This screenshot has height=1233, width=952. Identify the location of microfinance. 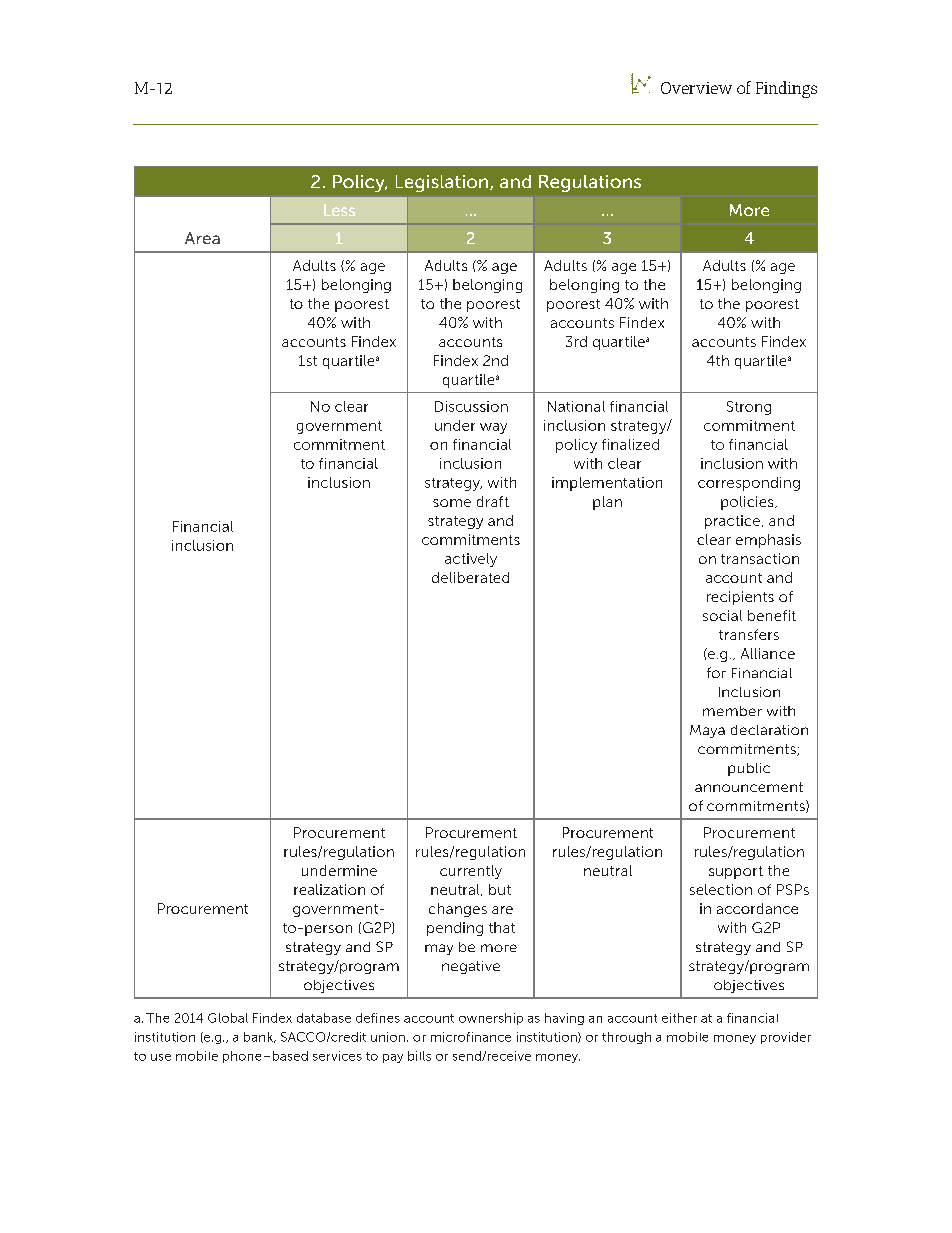
(471, 1037).
